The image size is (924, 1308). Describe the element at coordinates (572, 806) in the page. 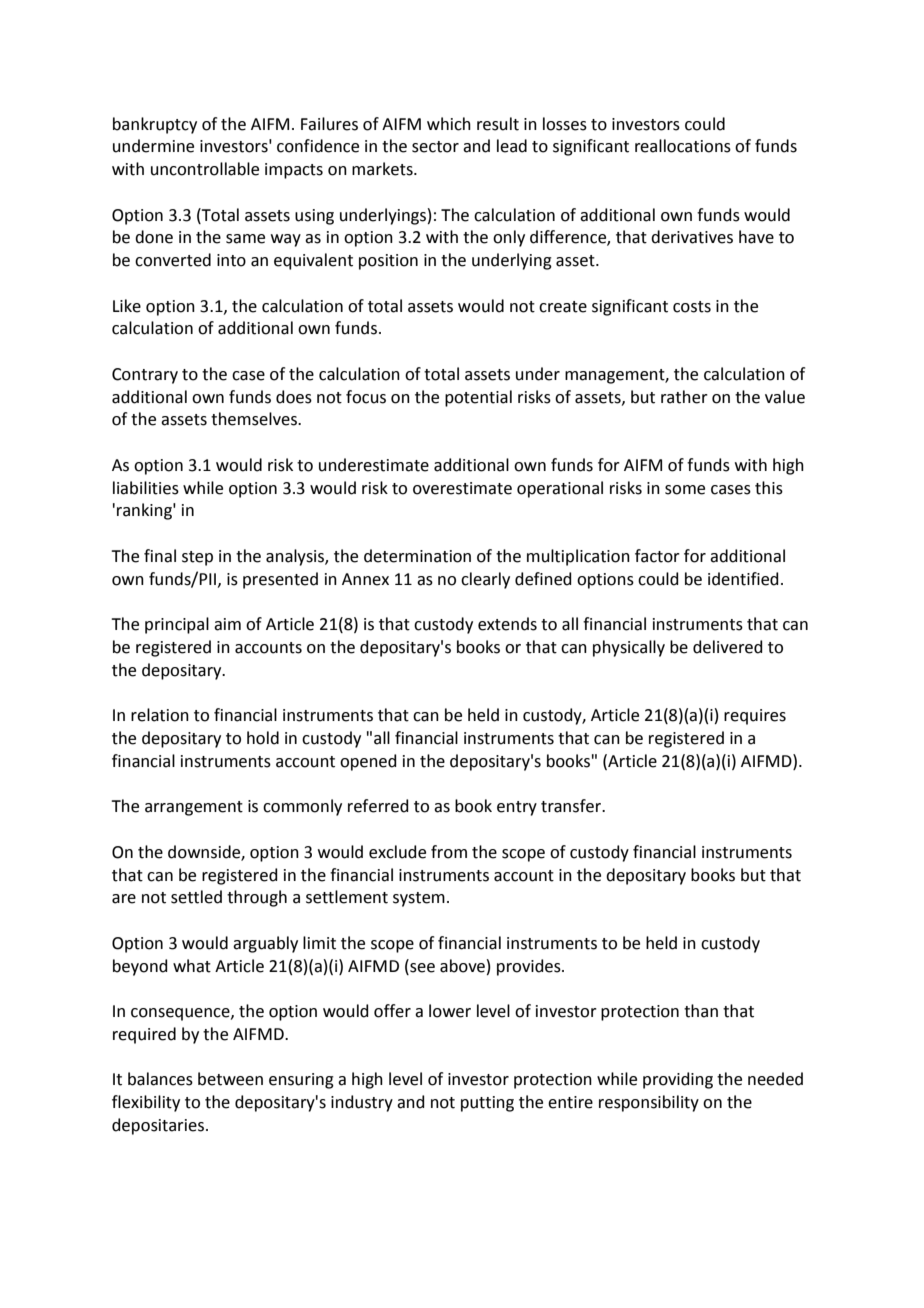

I see `transfer` at that location.
